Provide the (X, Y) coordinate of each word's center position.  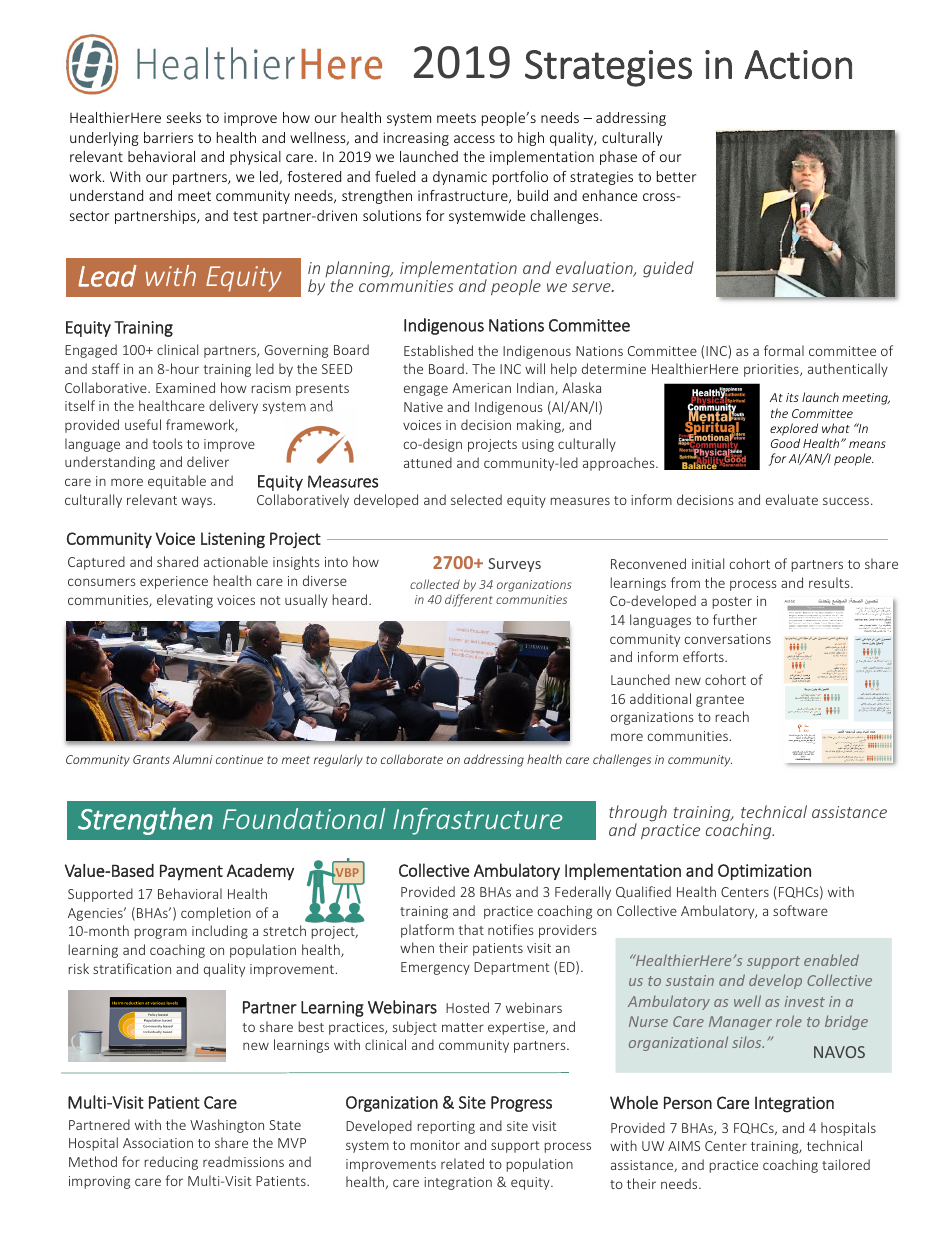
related (462, 1163)
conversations (728, 639)
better (676, 176)
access (474, 139)
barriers (168, 137)
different (469, 600)
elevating (185, 601)
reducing (171, 1163)
